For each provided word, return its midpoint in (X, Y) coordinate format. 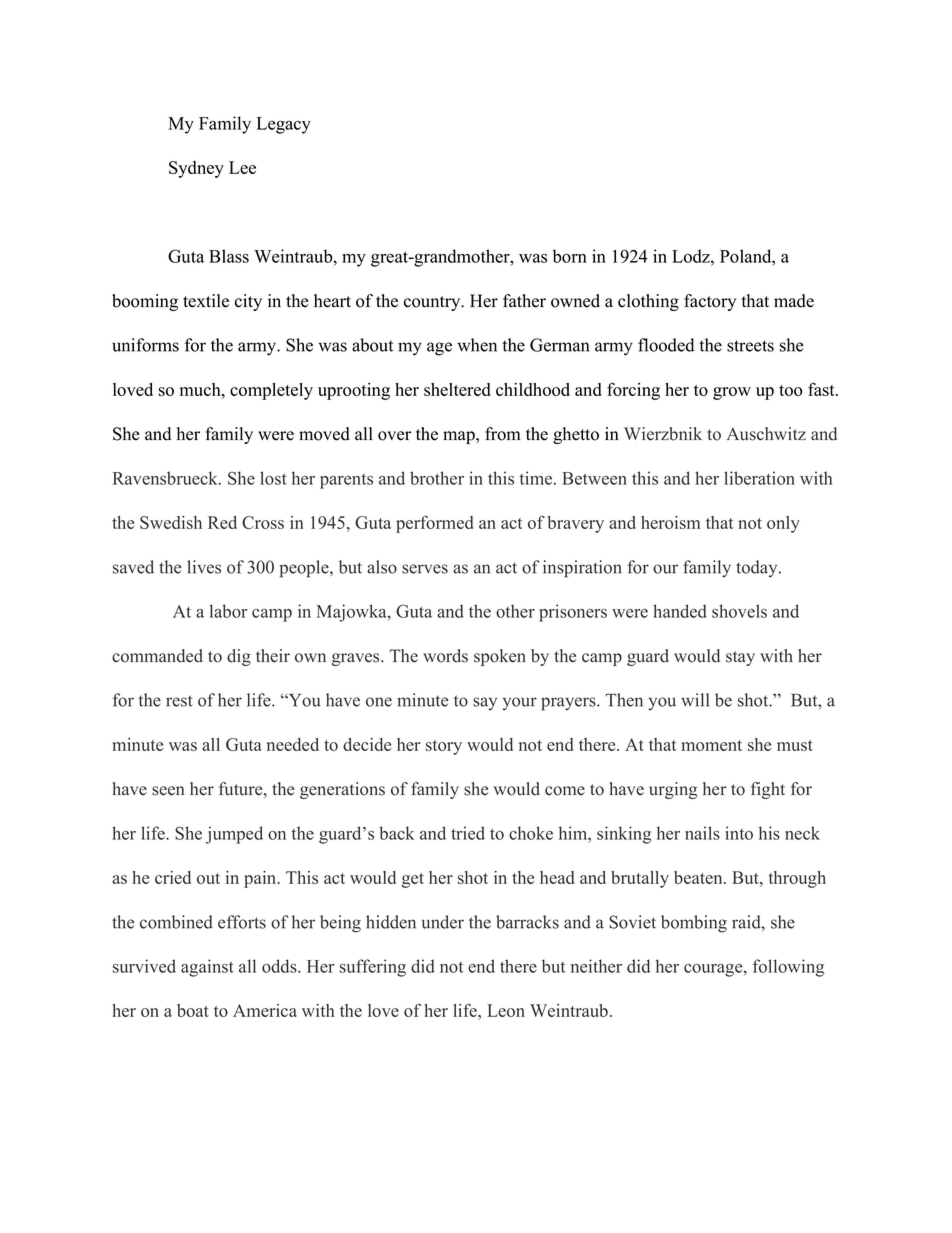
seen (168, 791)
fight (768, 790)
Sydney (196, 169)
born (570, 256)
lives (204, 567)
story (444, 747)
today (756, 568)
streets (750, 346)
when (477, 345)
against (207, 968)
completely (271, 391)
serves (425, 569)
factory (710, 302)
